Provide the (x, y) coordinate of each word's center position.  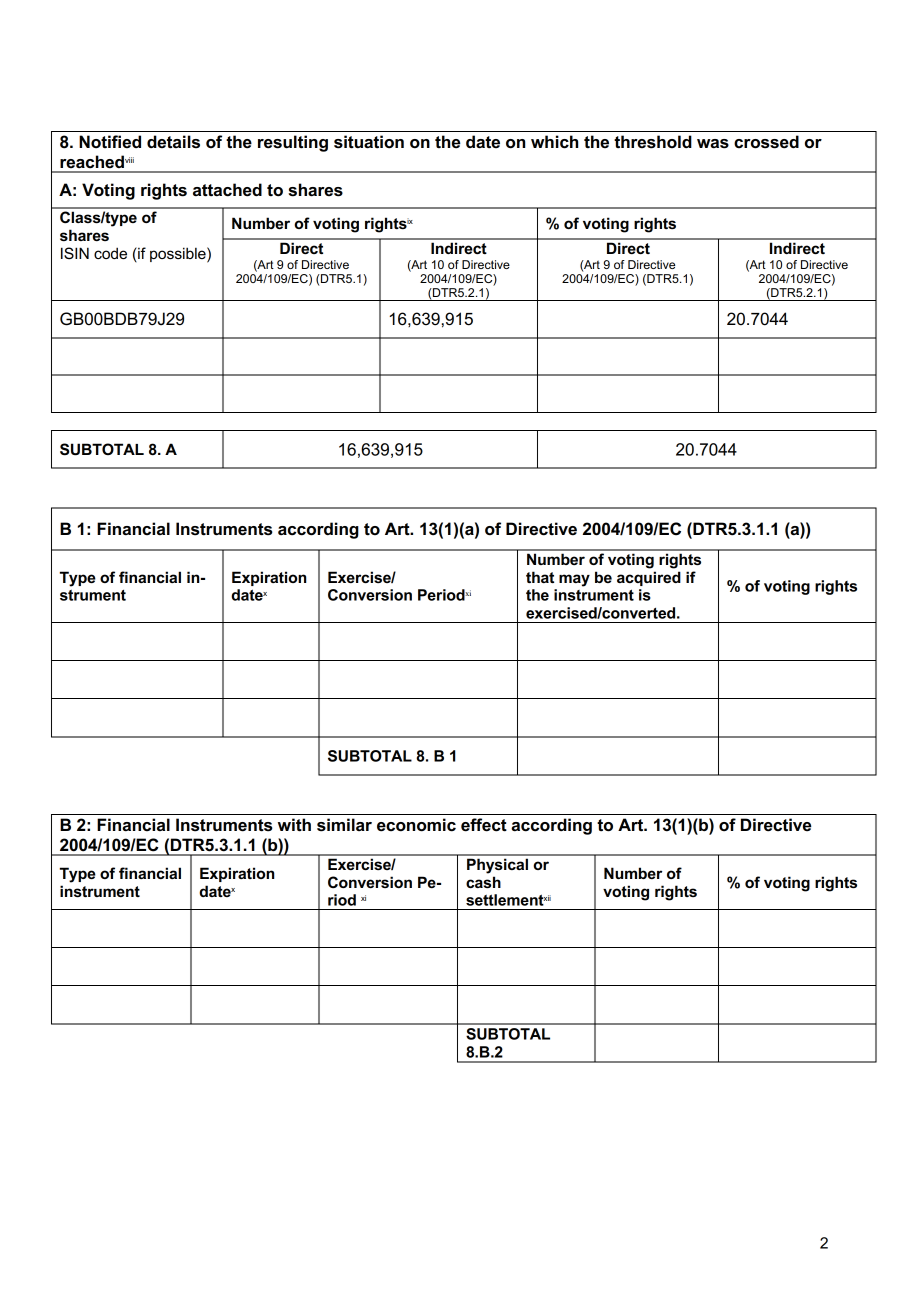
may (574, 580)
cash (483, 882)
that (540, 577)
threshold (653, 142)
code (110, 253)
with (294, 825)
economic (416, 825)
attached (227, 190)
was (713, 144)
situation (369, 142)
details (173, 142)
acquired (649, 578)
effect (484, 825)
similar (344, 825)
